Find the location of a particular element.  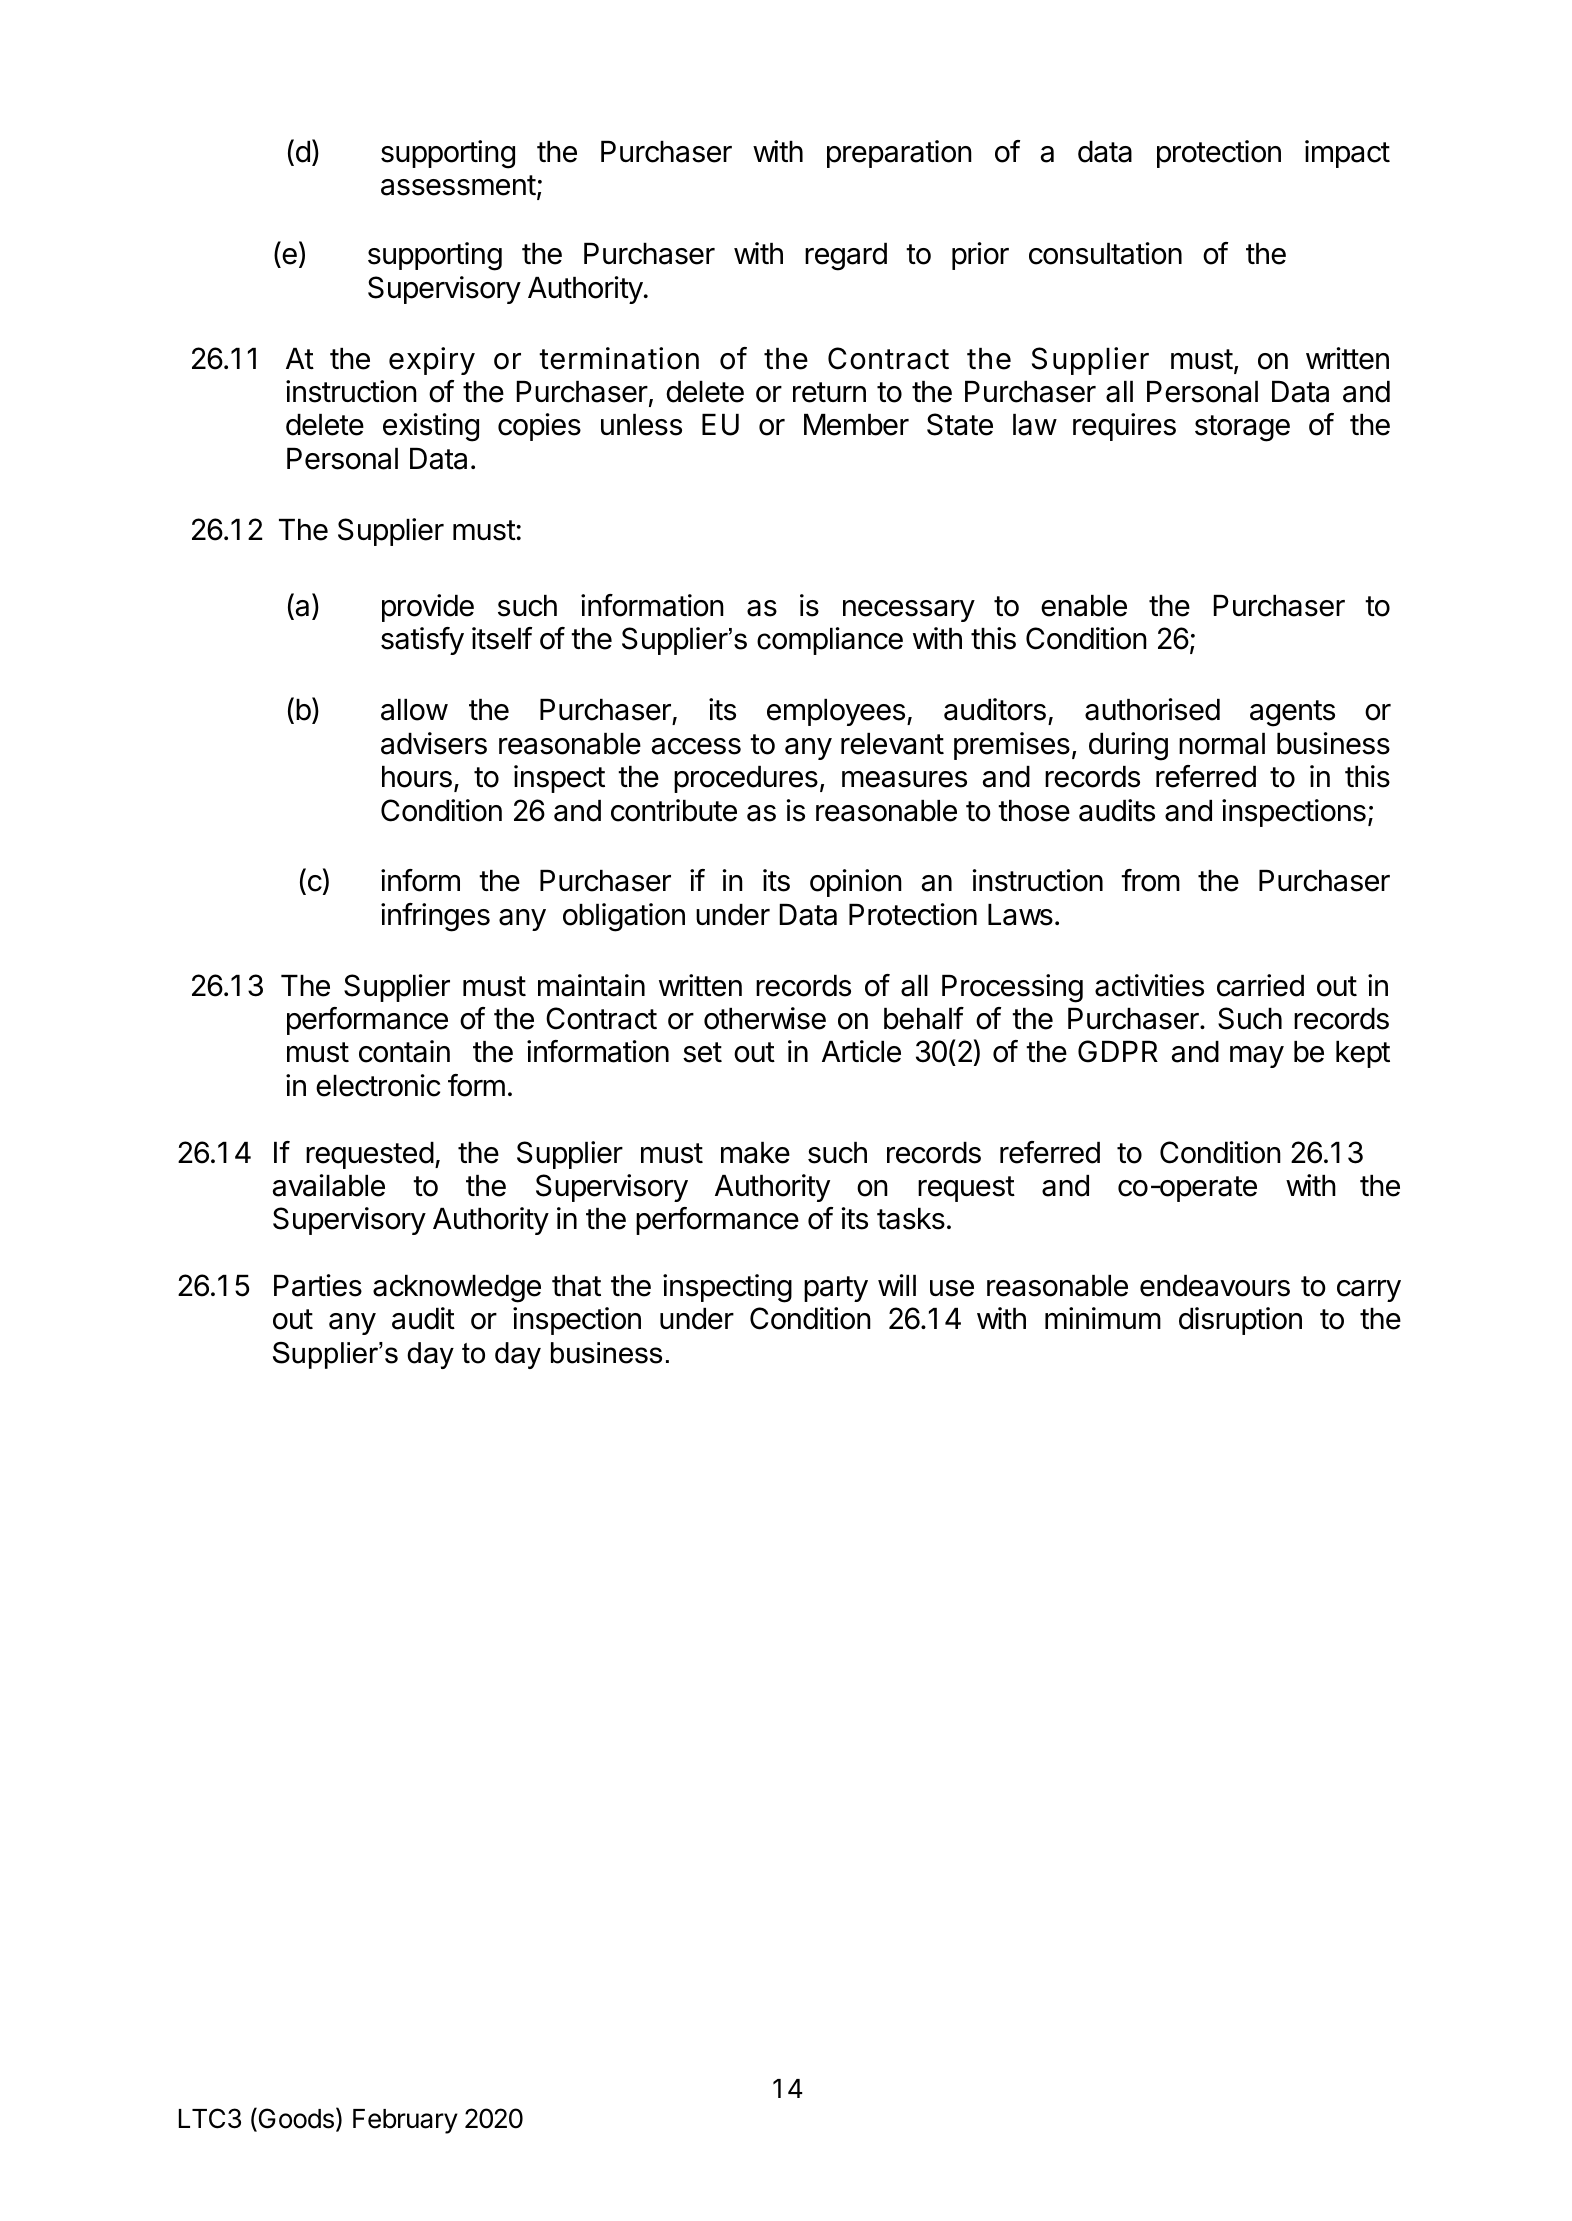

disruption is located at coordinates (1240, 1321).
